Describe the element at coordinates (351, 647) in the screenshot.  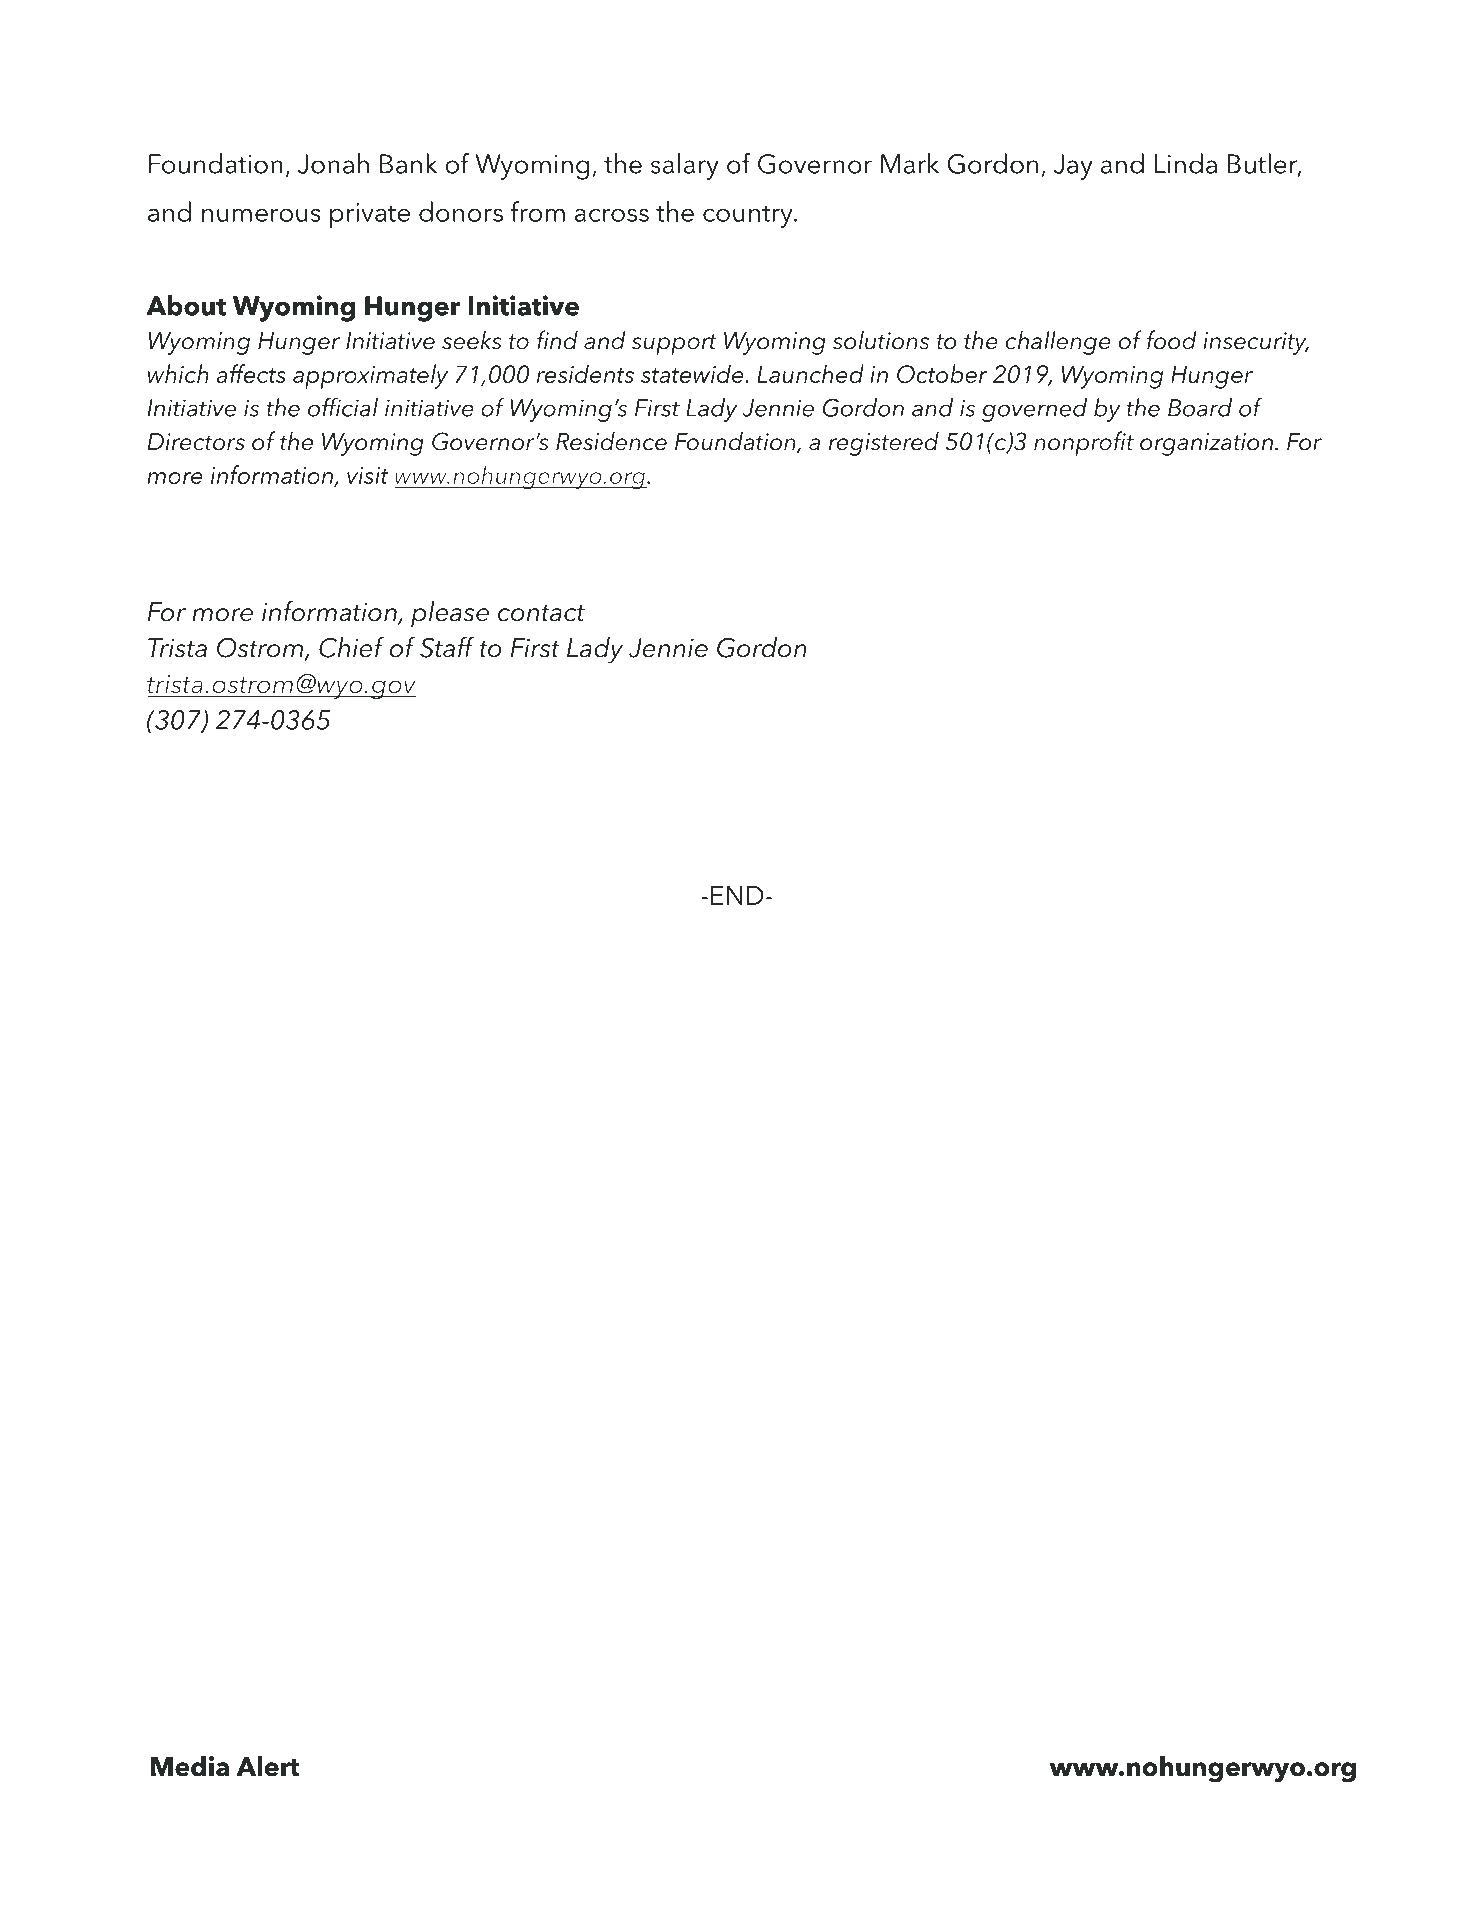
I see `Chief` at that location.
